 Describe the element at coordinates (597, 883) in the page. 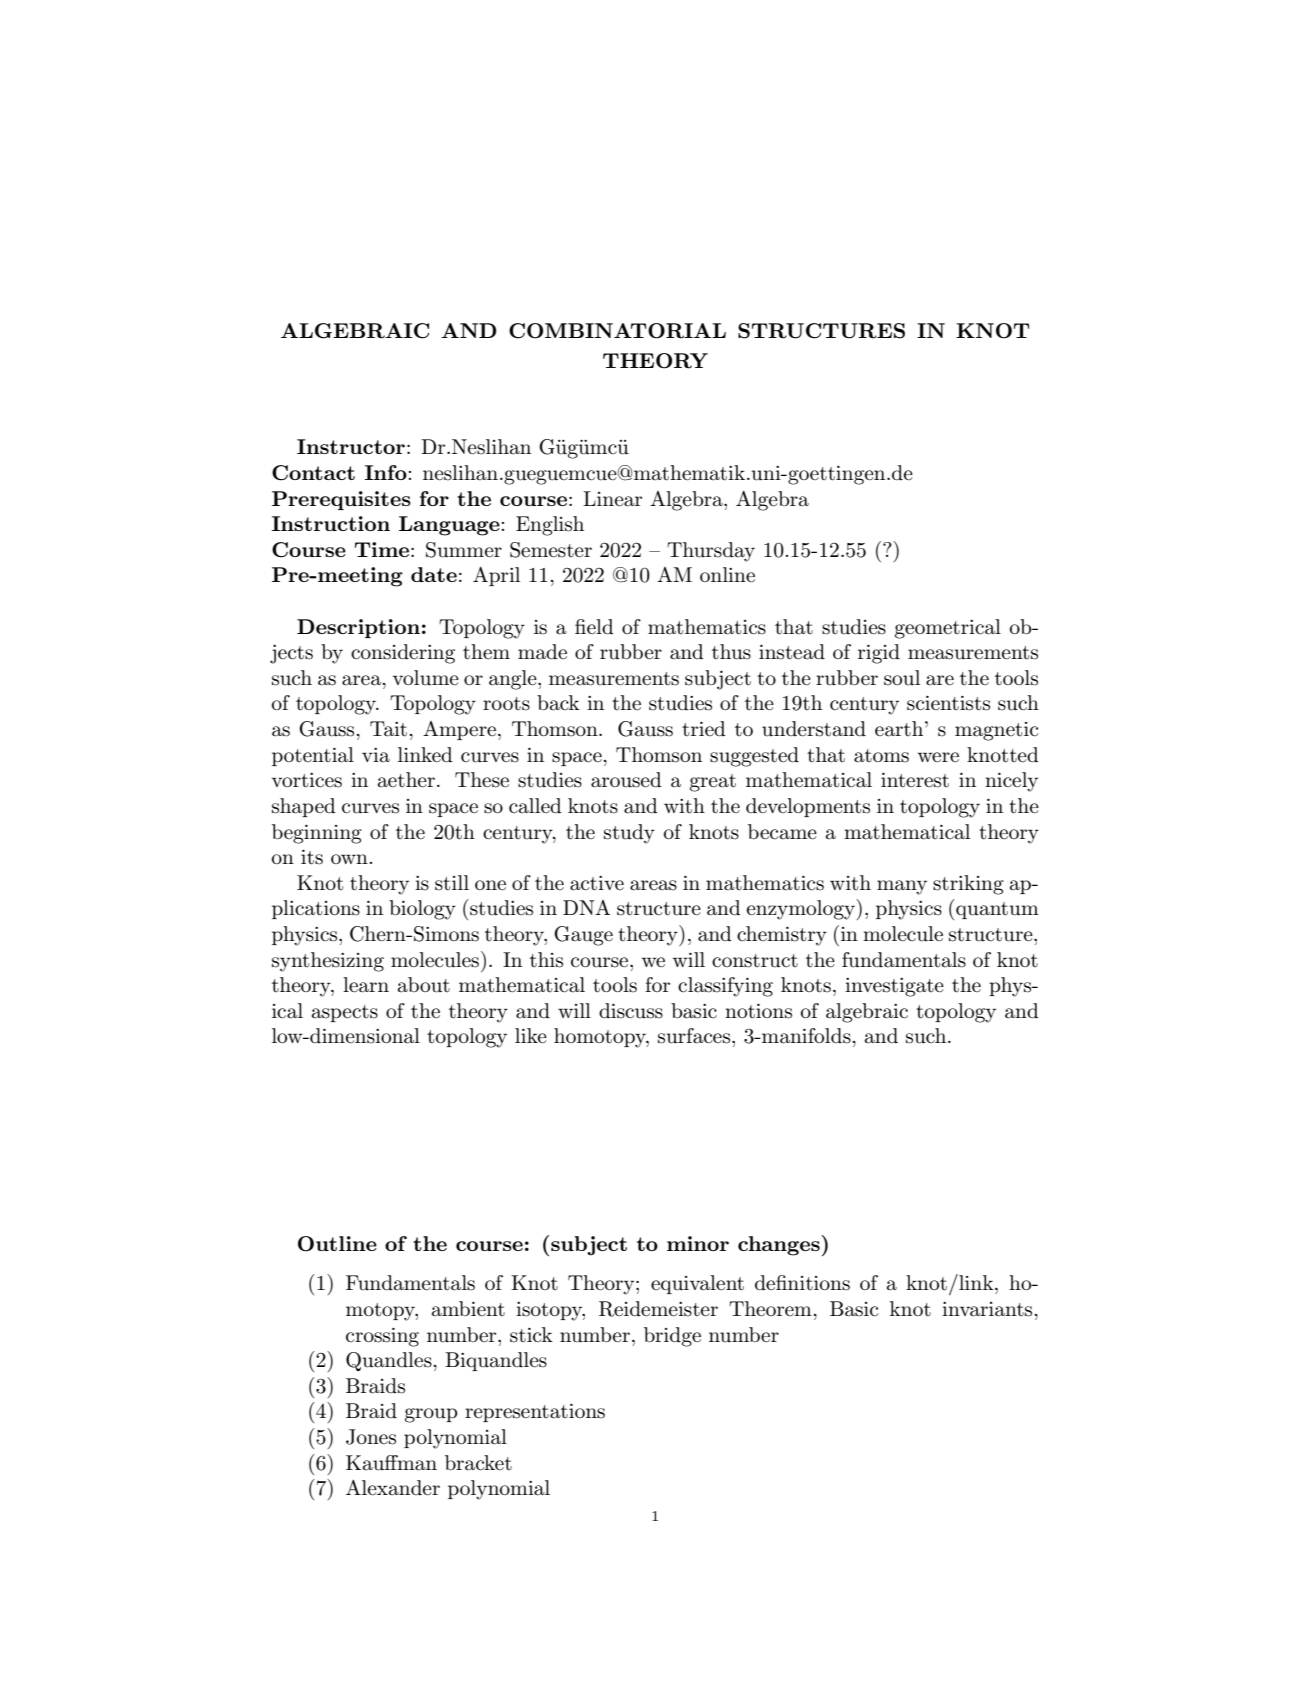

I see `active` at that location.
